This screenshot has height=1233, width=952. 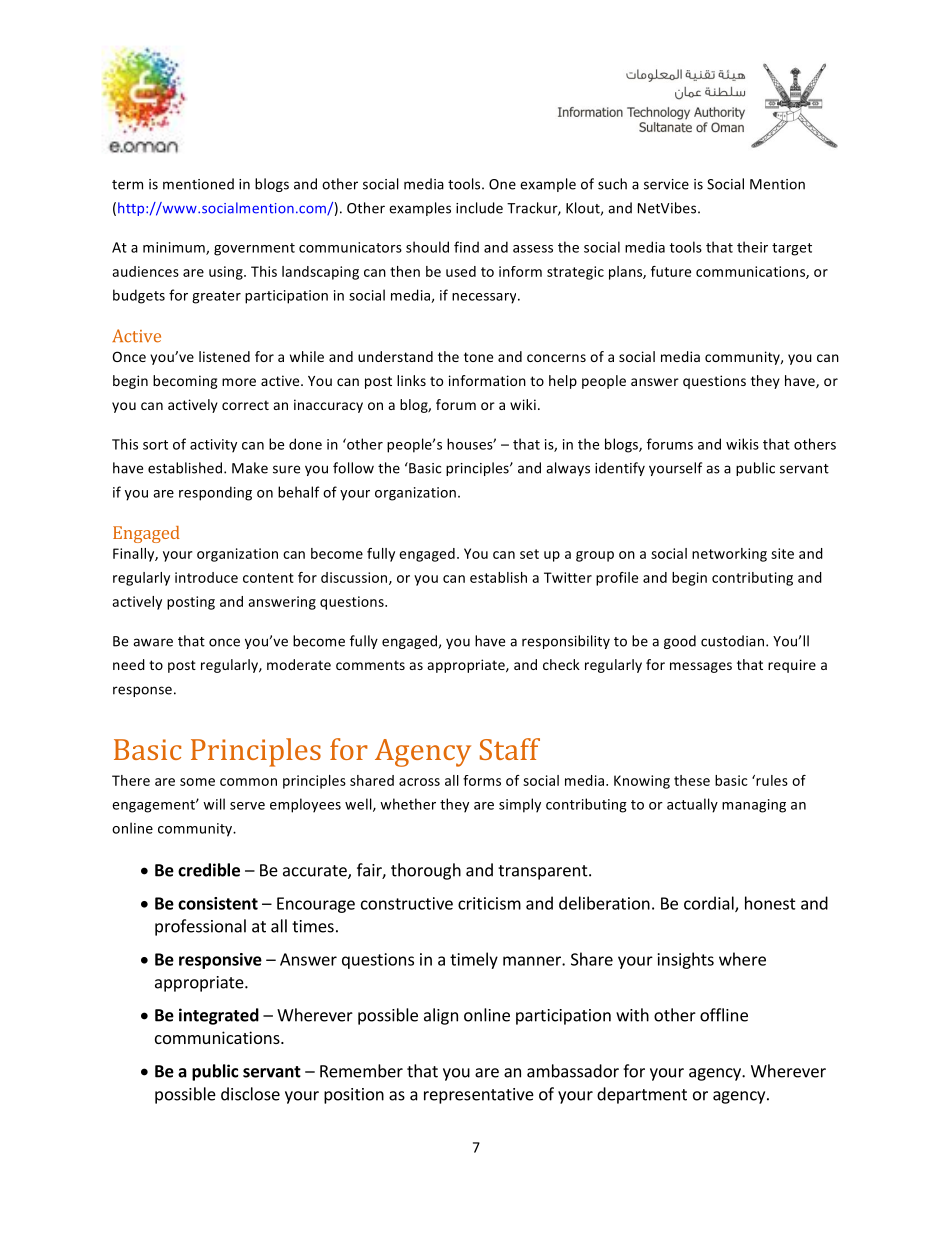 What do you see at coordinates (370, 665) in the screenshot?
I see `comments` at bounding box center [370, 665].
